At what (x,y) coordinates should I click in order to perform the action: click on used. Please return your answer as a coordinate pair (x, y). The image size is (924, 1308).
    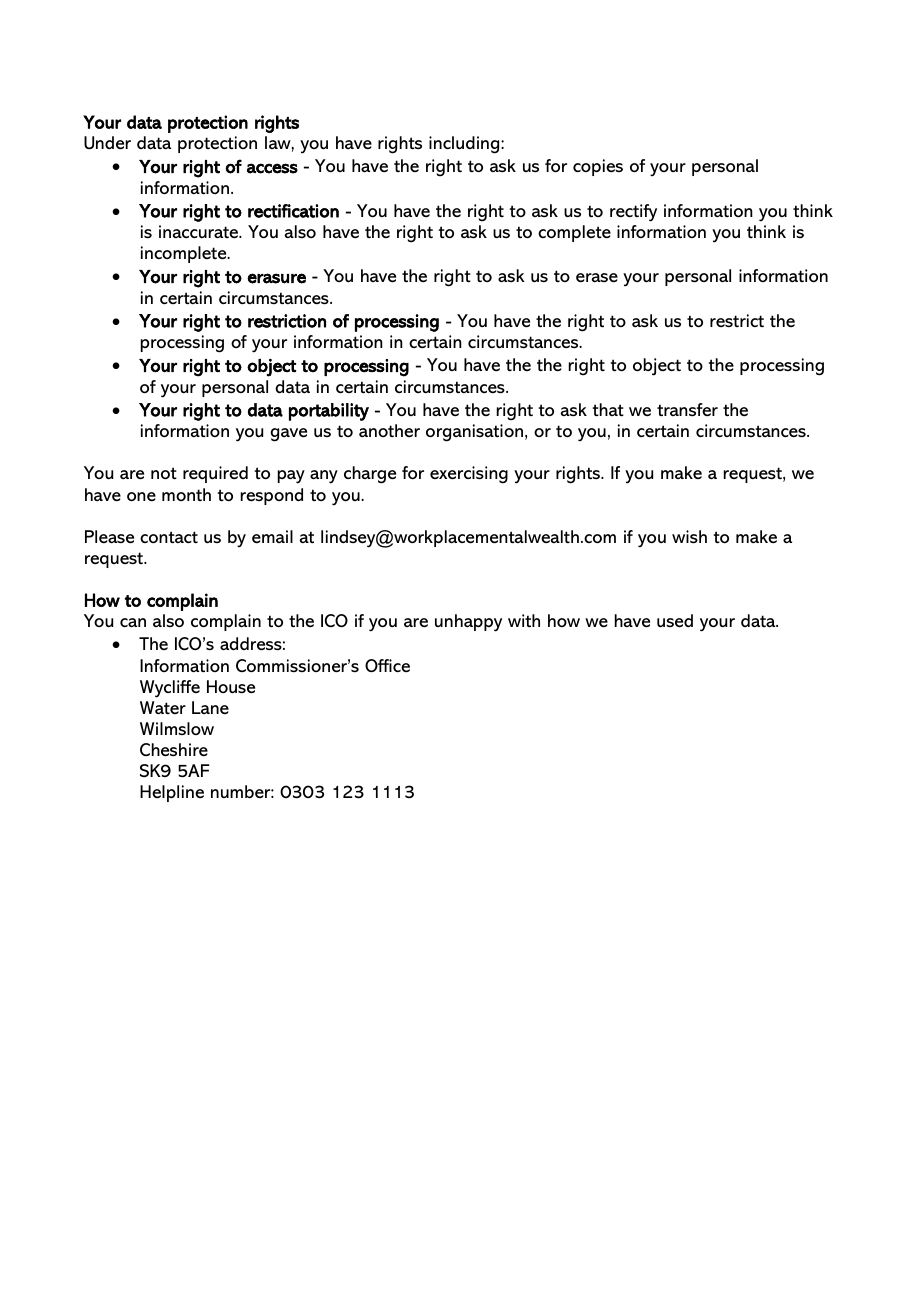
    Looking at the image, I should click on (675, 621).
